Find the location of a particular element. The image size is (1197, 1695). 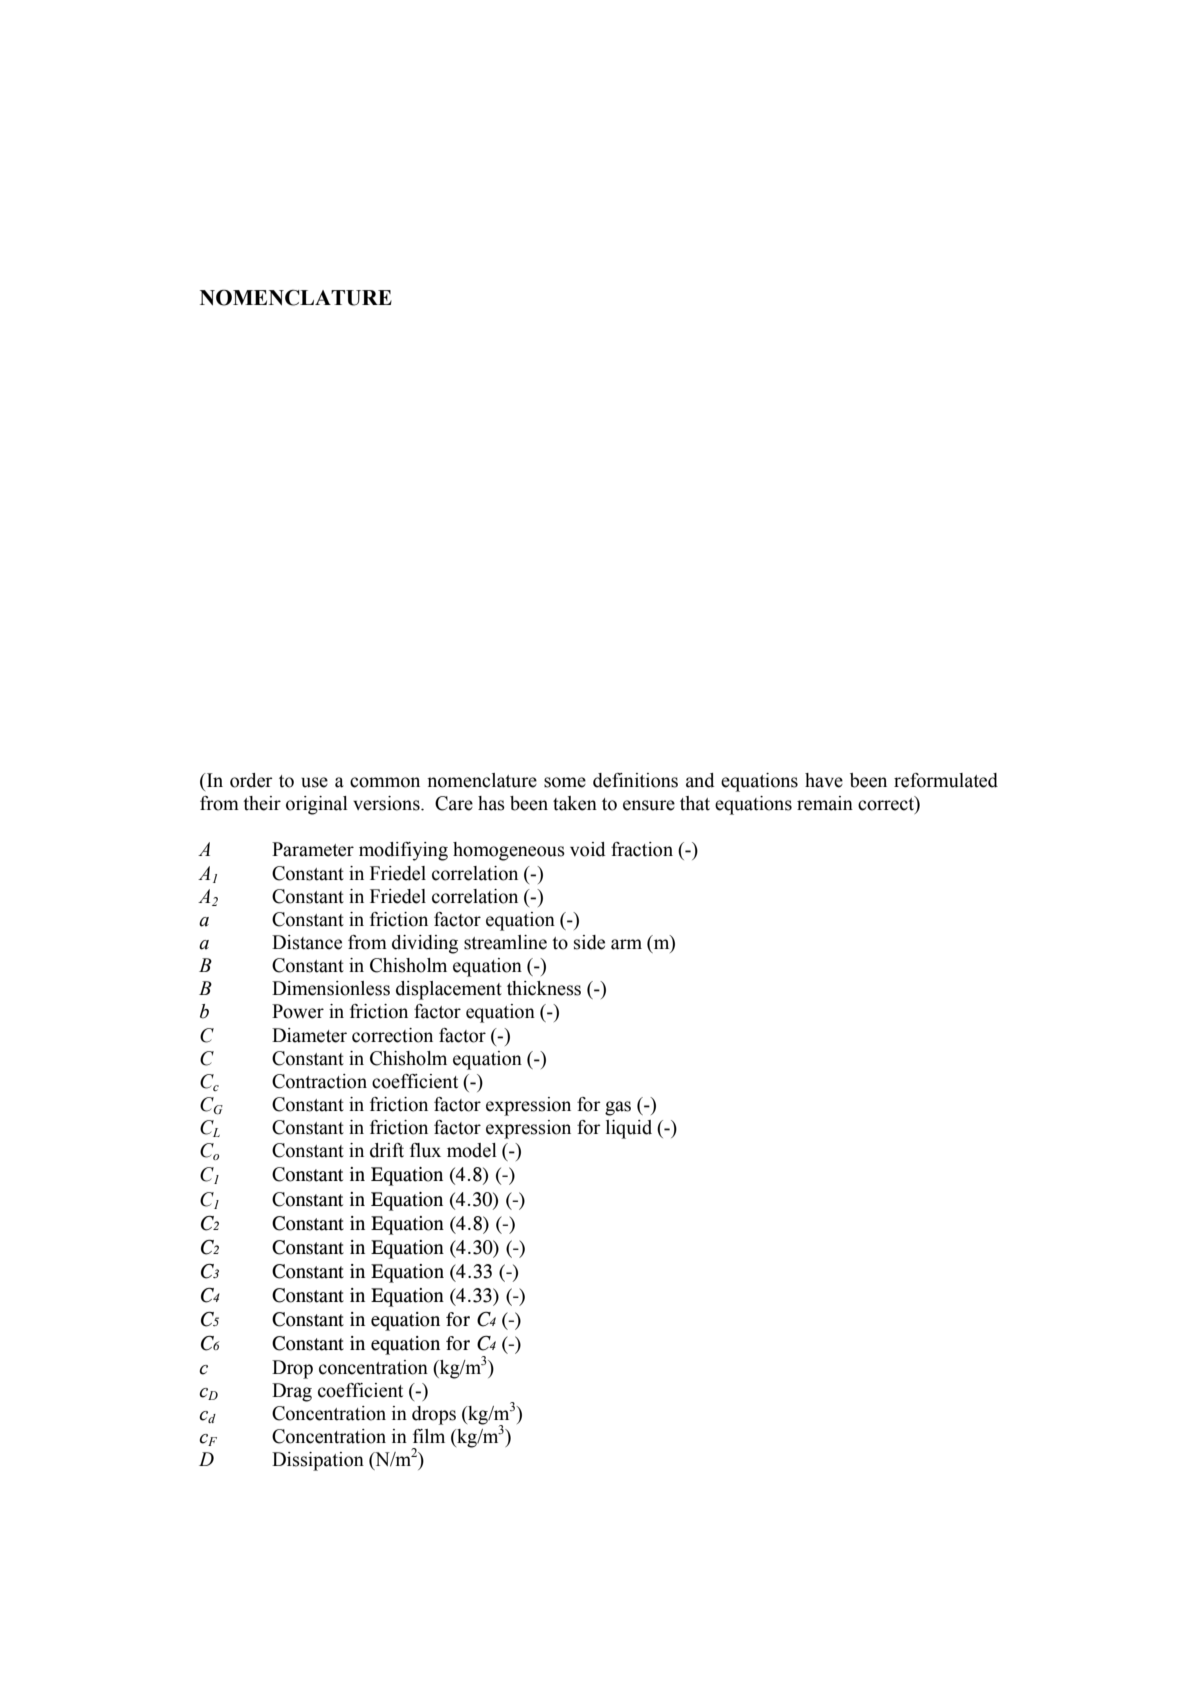

film is located at coordinates (429, 1436).
